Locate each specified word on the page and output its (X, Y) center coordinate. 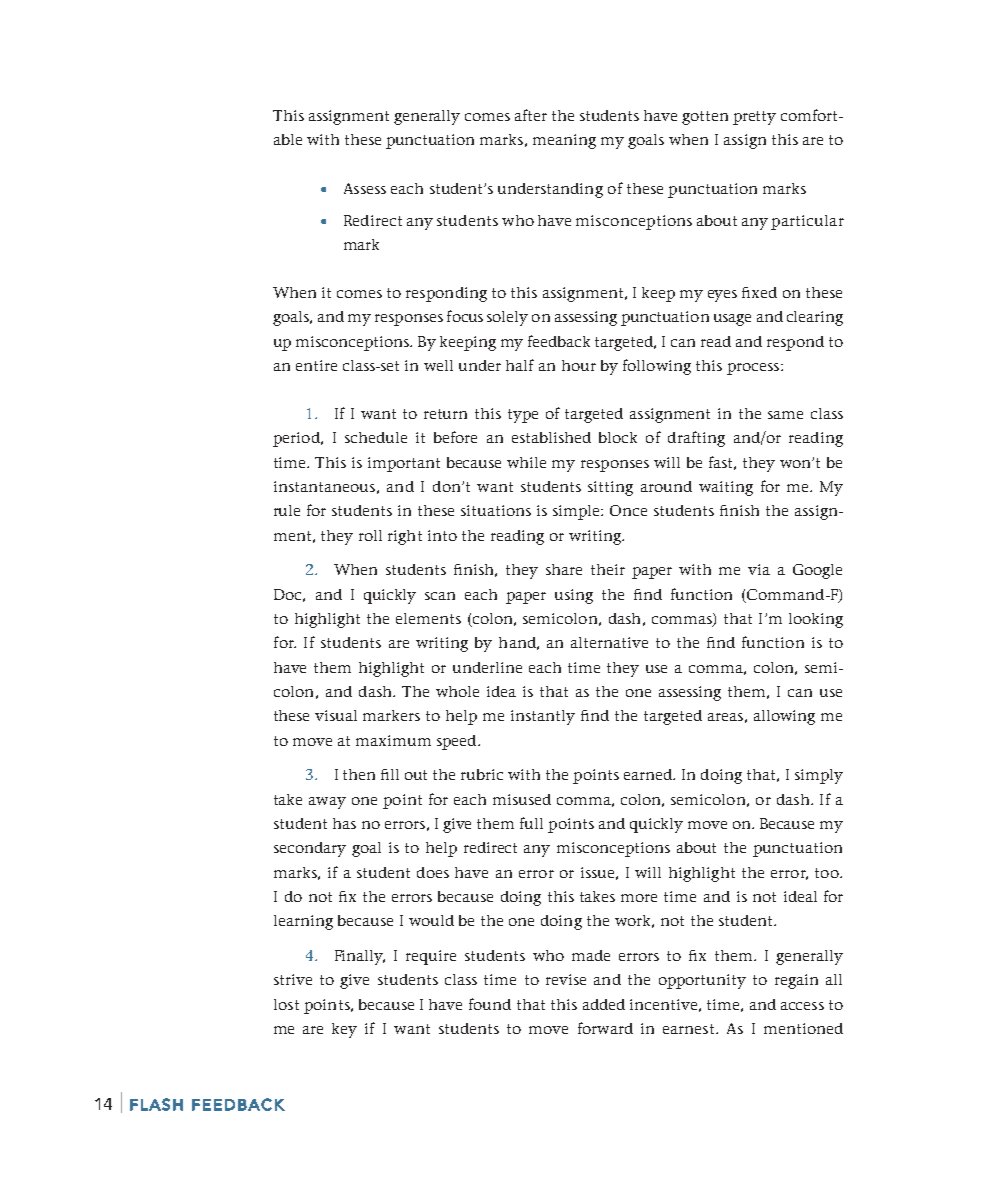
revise (566, 979)
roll (370, 535)
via (759, 569)
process (754, 369)
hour (579, 365)
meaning (564, 141)
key (344, 1030)
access (802, 1006)
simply (819, 776)
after (531, 115)
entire (316, 365)
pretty (754, 118)
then (359, 774)
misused (522, 799)
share (564, 569)
